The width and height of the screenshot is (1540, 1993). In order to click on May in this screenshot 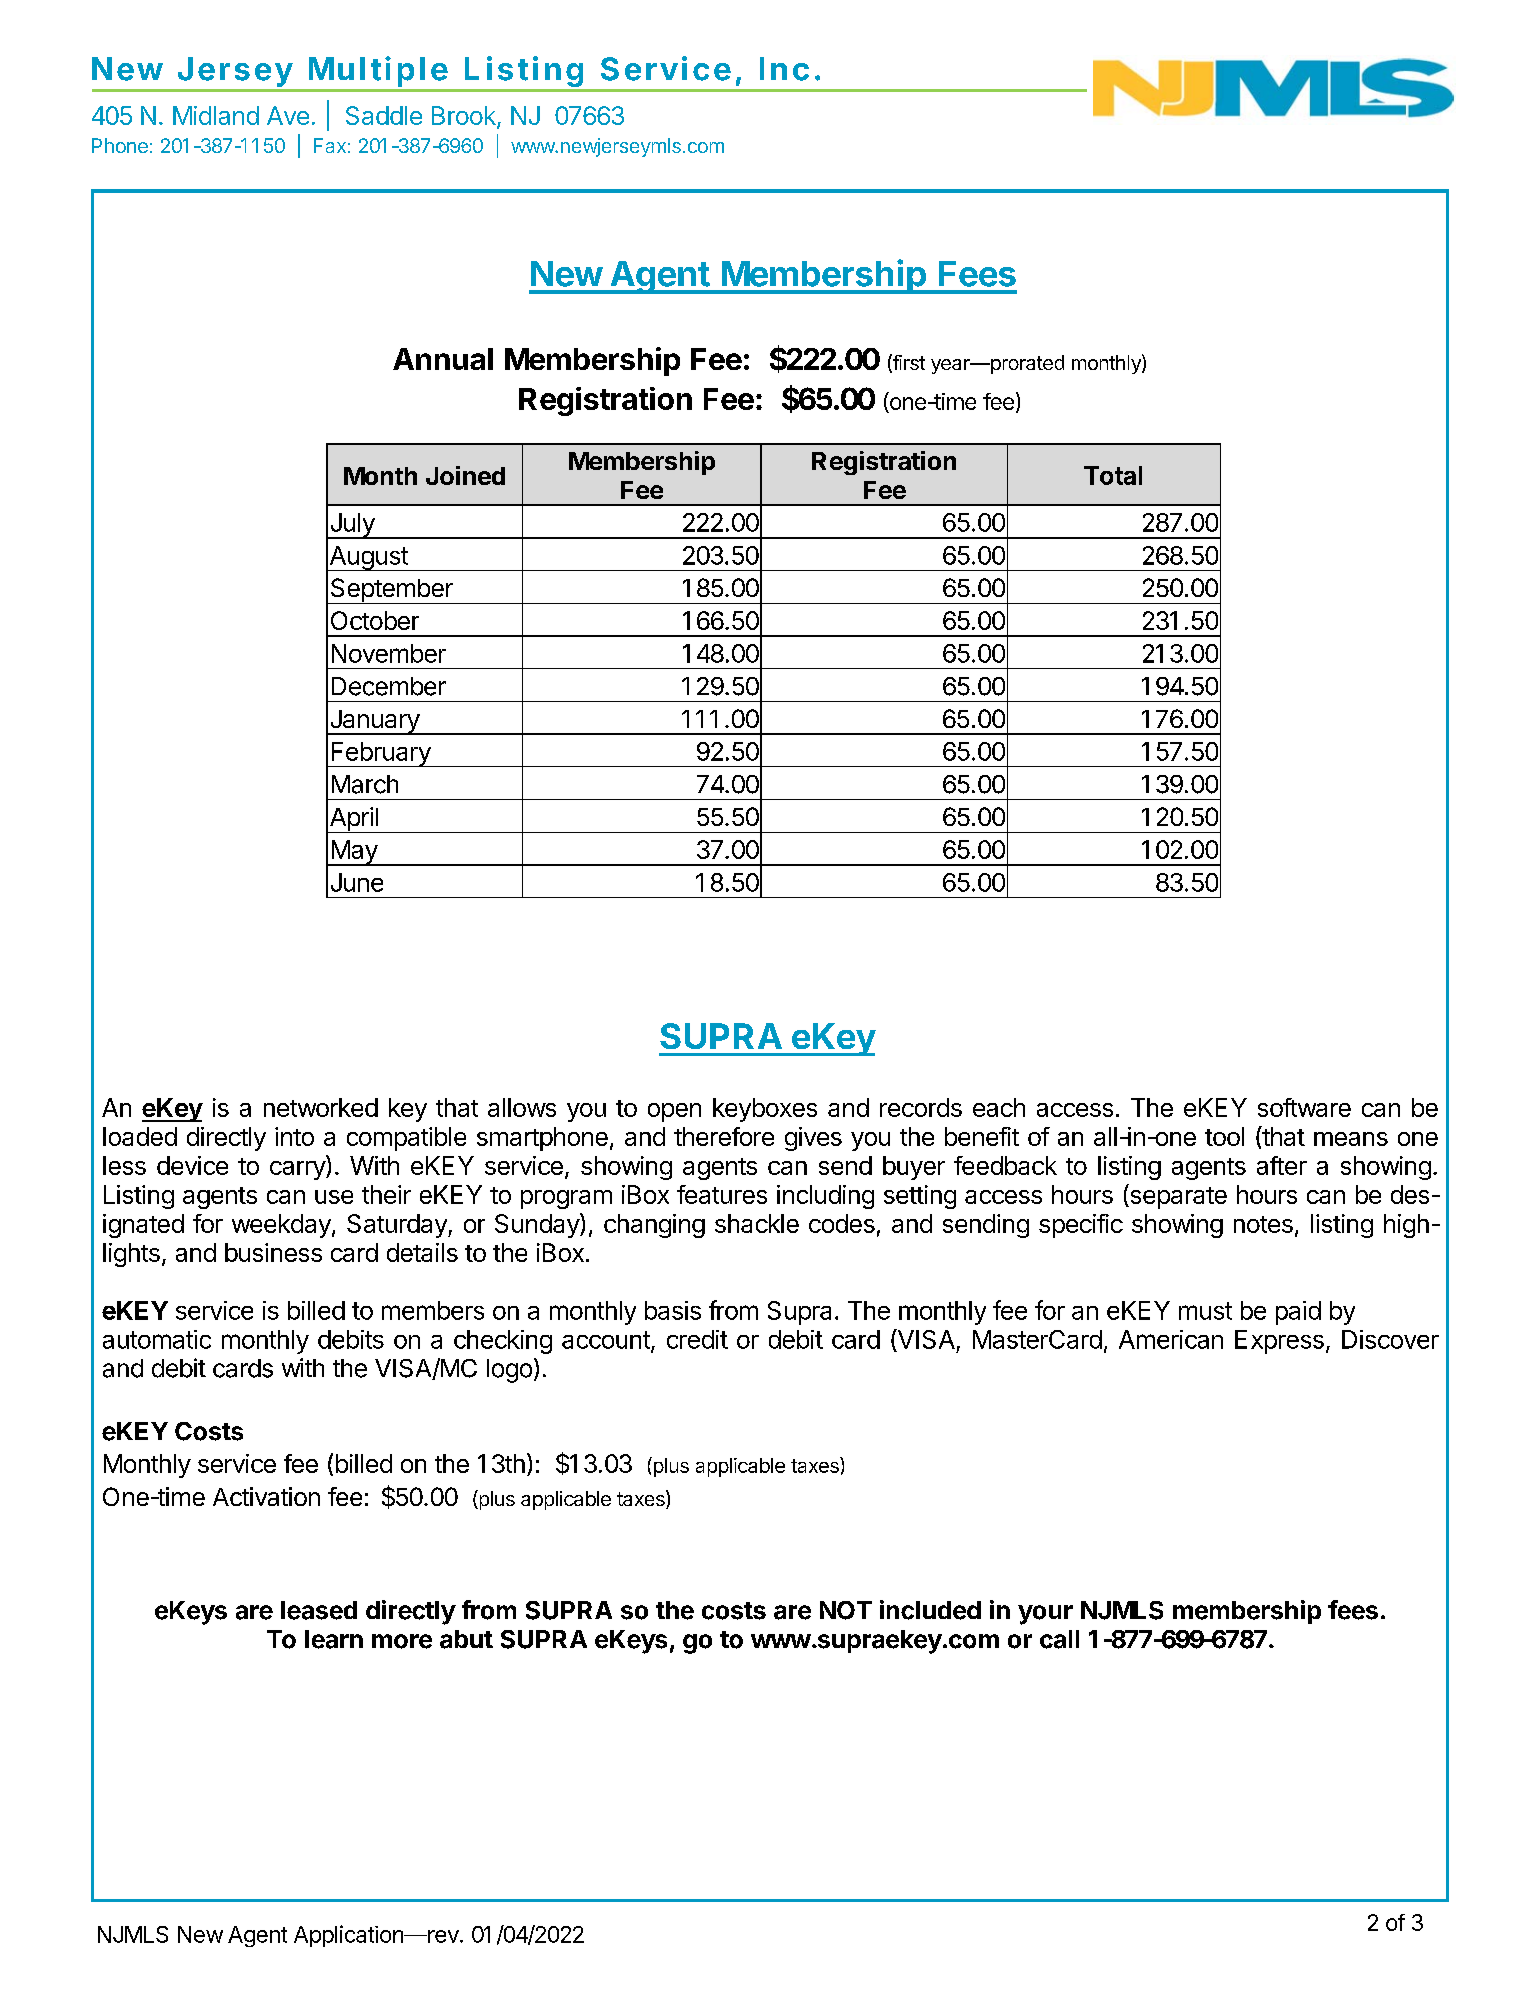, I will do `click(354, 853)`.
